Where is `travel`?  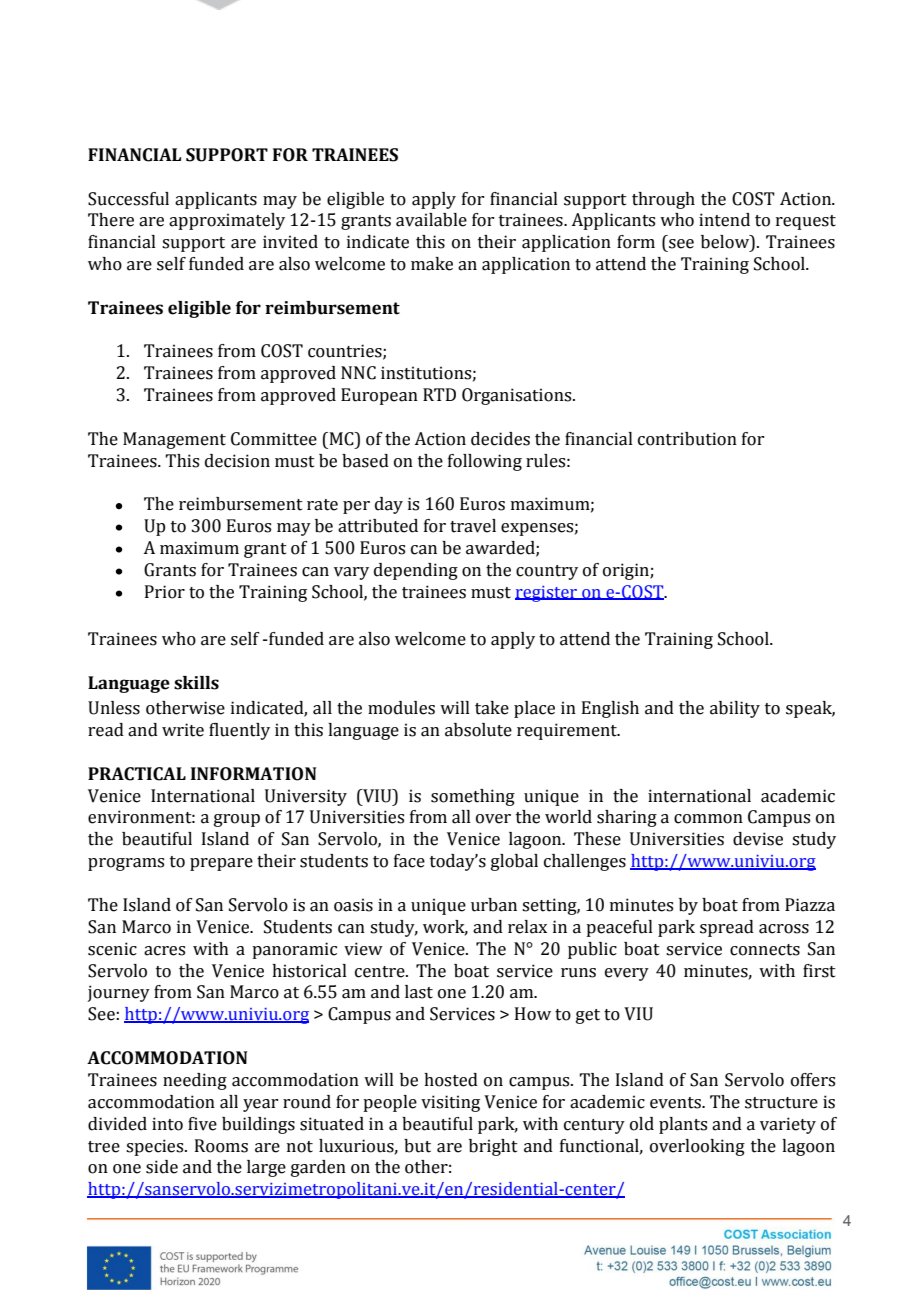 travel is located at coordinates (473, 526).
